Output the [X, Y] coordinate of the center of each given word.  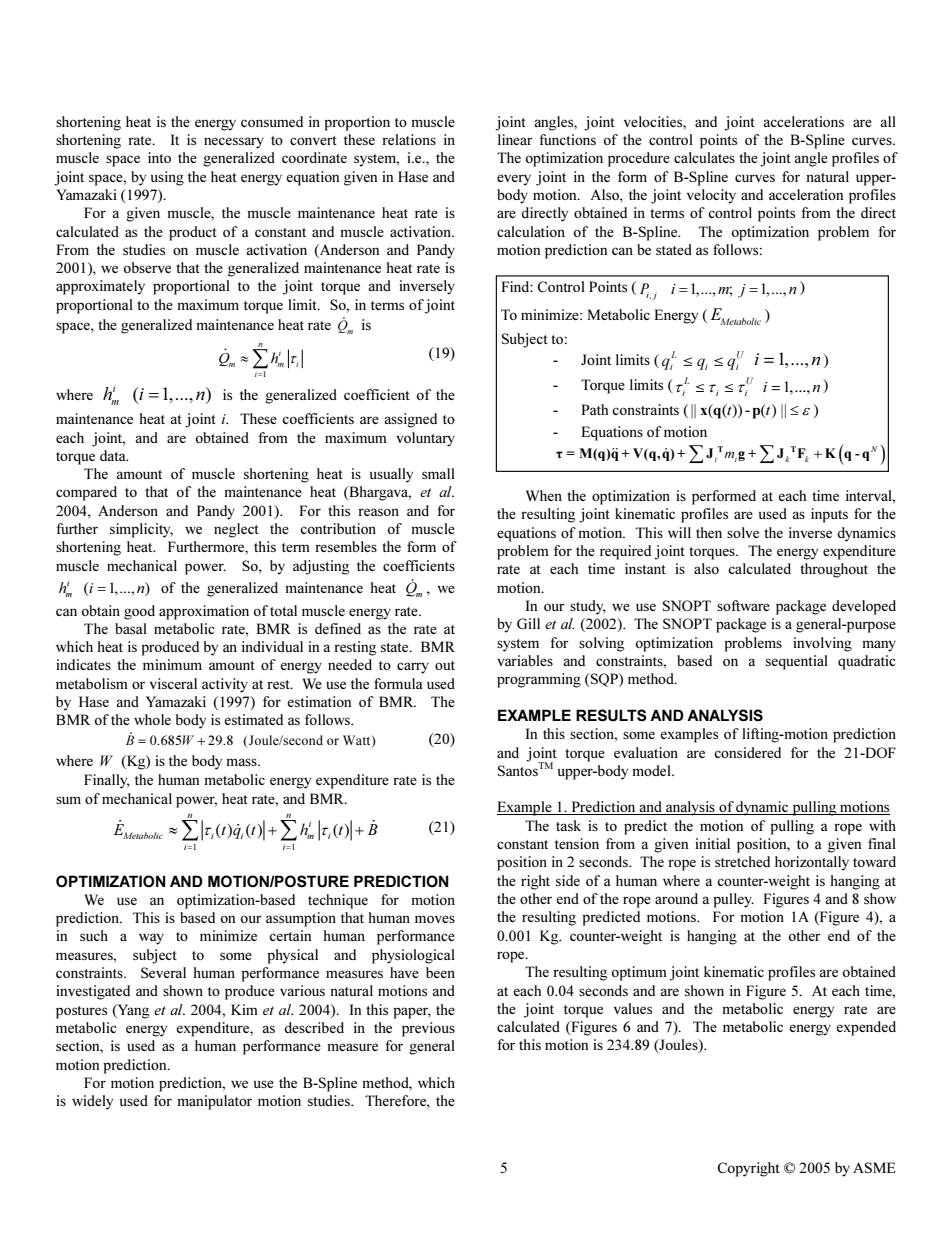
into [159, 157]
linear [515, 139]
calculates [704, 157]
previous [428, 1029]
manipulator [214, 1102]
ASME [874, 1167]
